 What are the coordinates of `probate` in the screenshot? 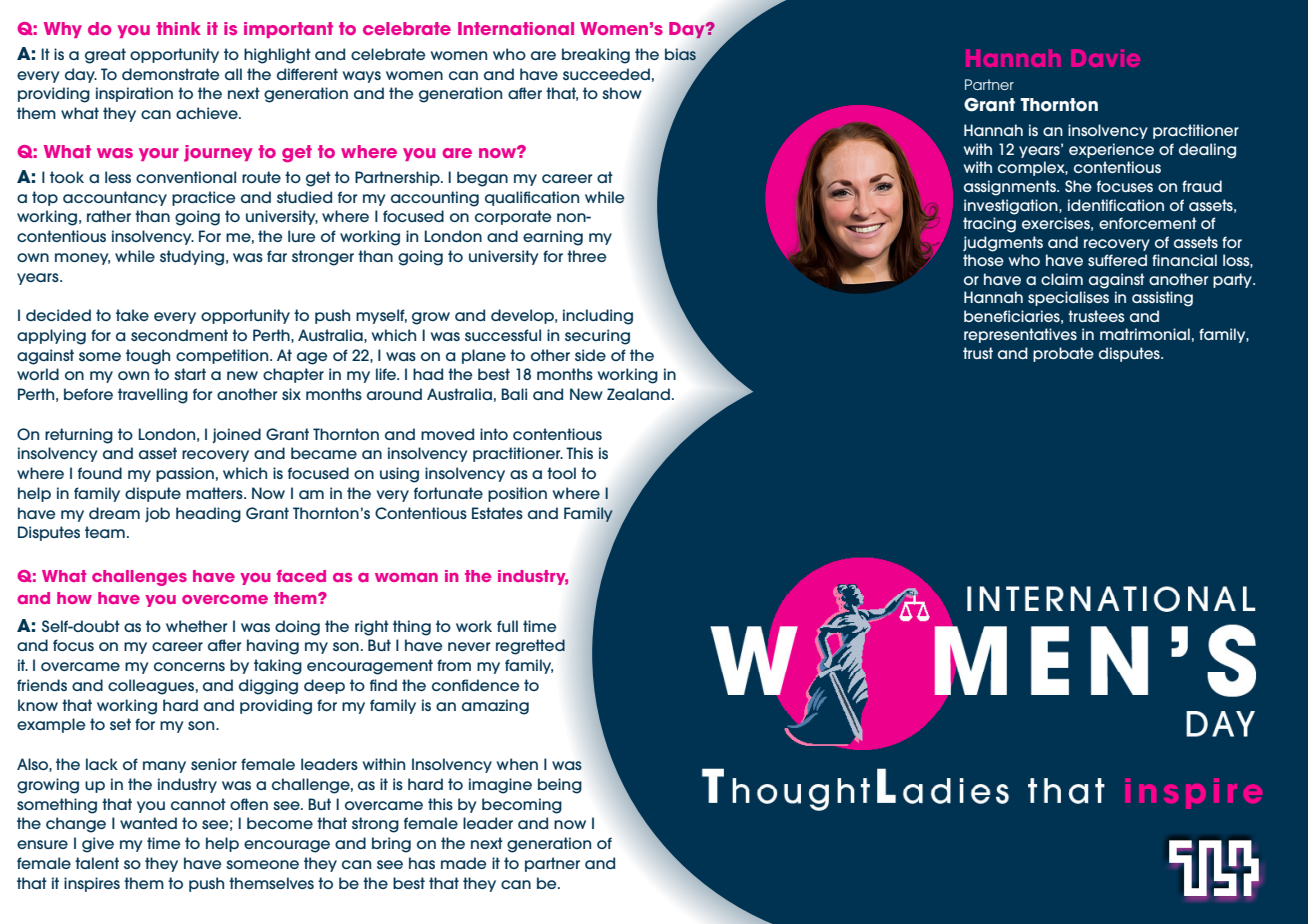 It's located at (1063, 354).
